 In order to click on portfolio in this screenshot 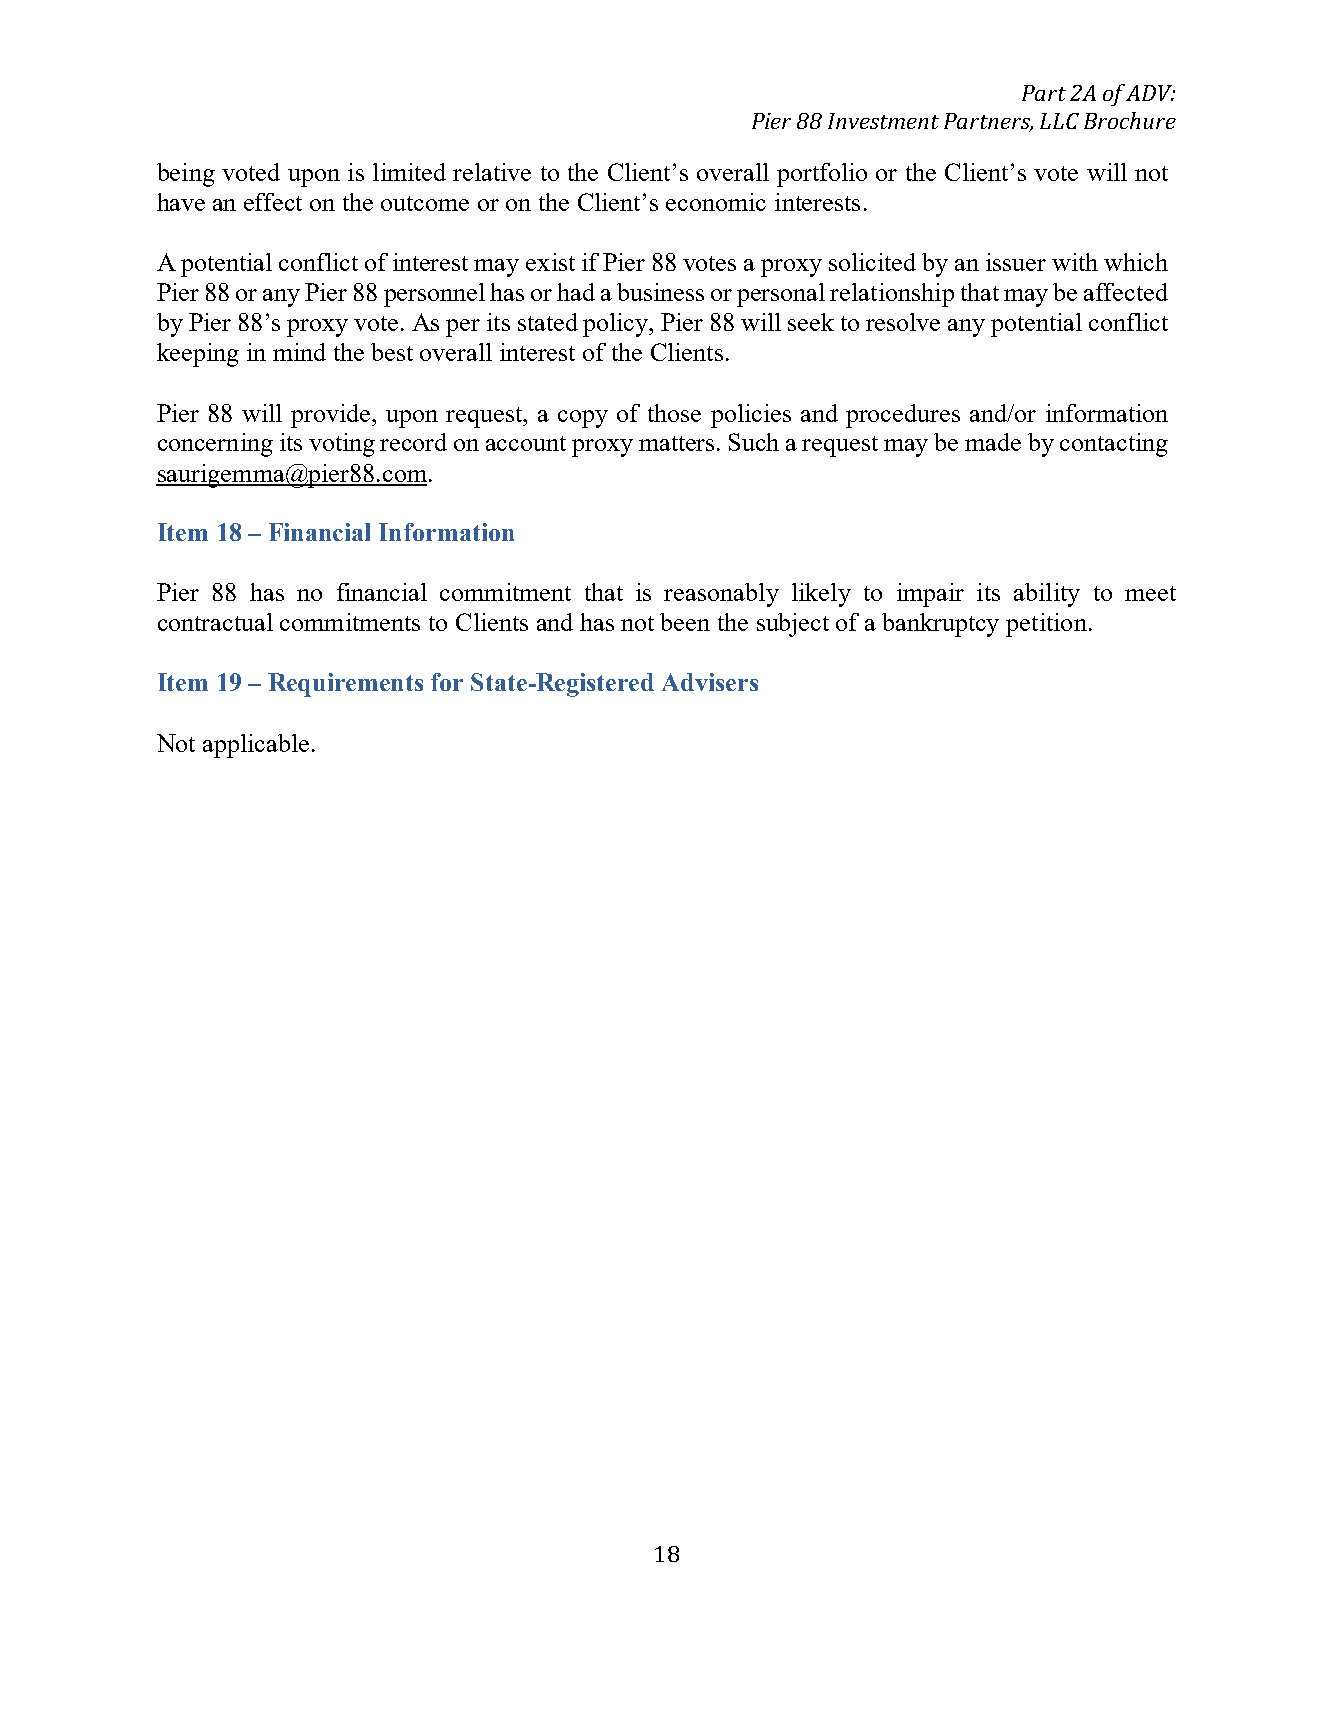, I will do `click(822, 175)`.
